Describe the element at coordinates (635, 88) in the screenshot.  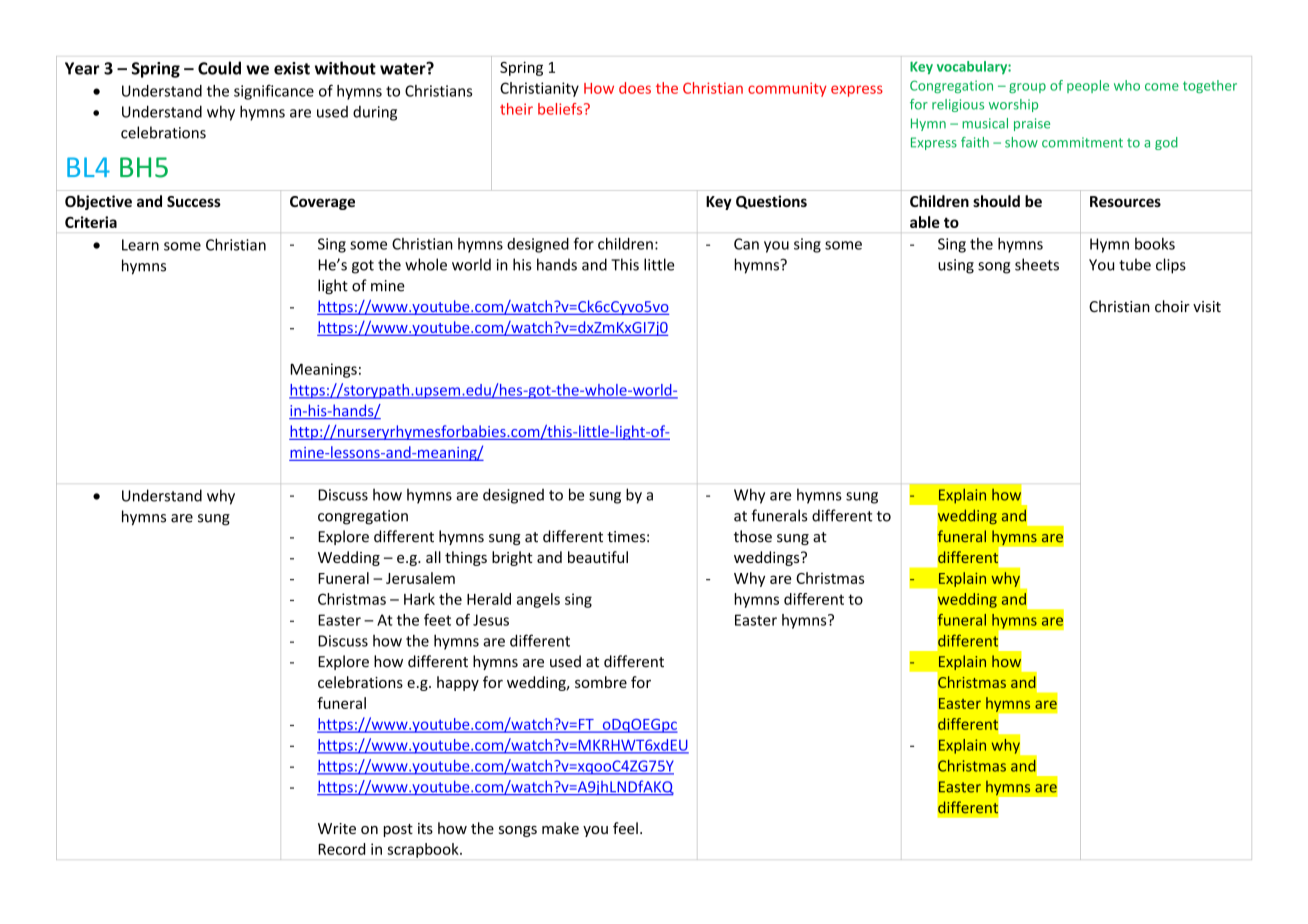
I see `does` at that location.
